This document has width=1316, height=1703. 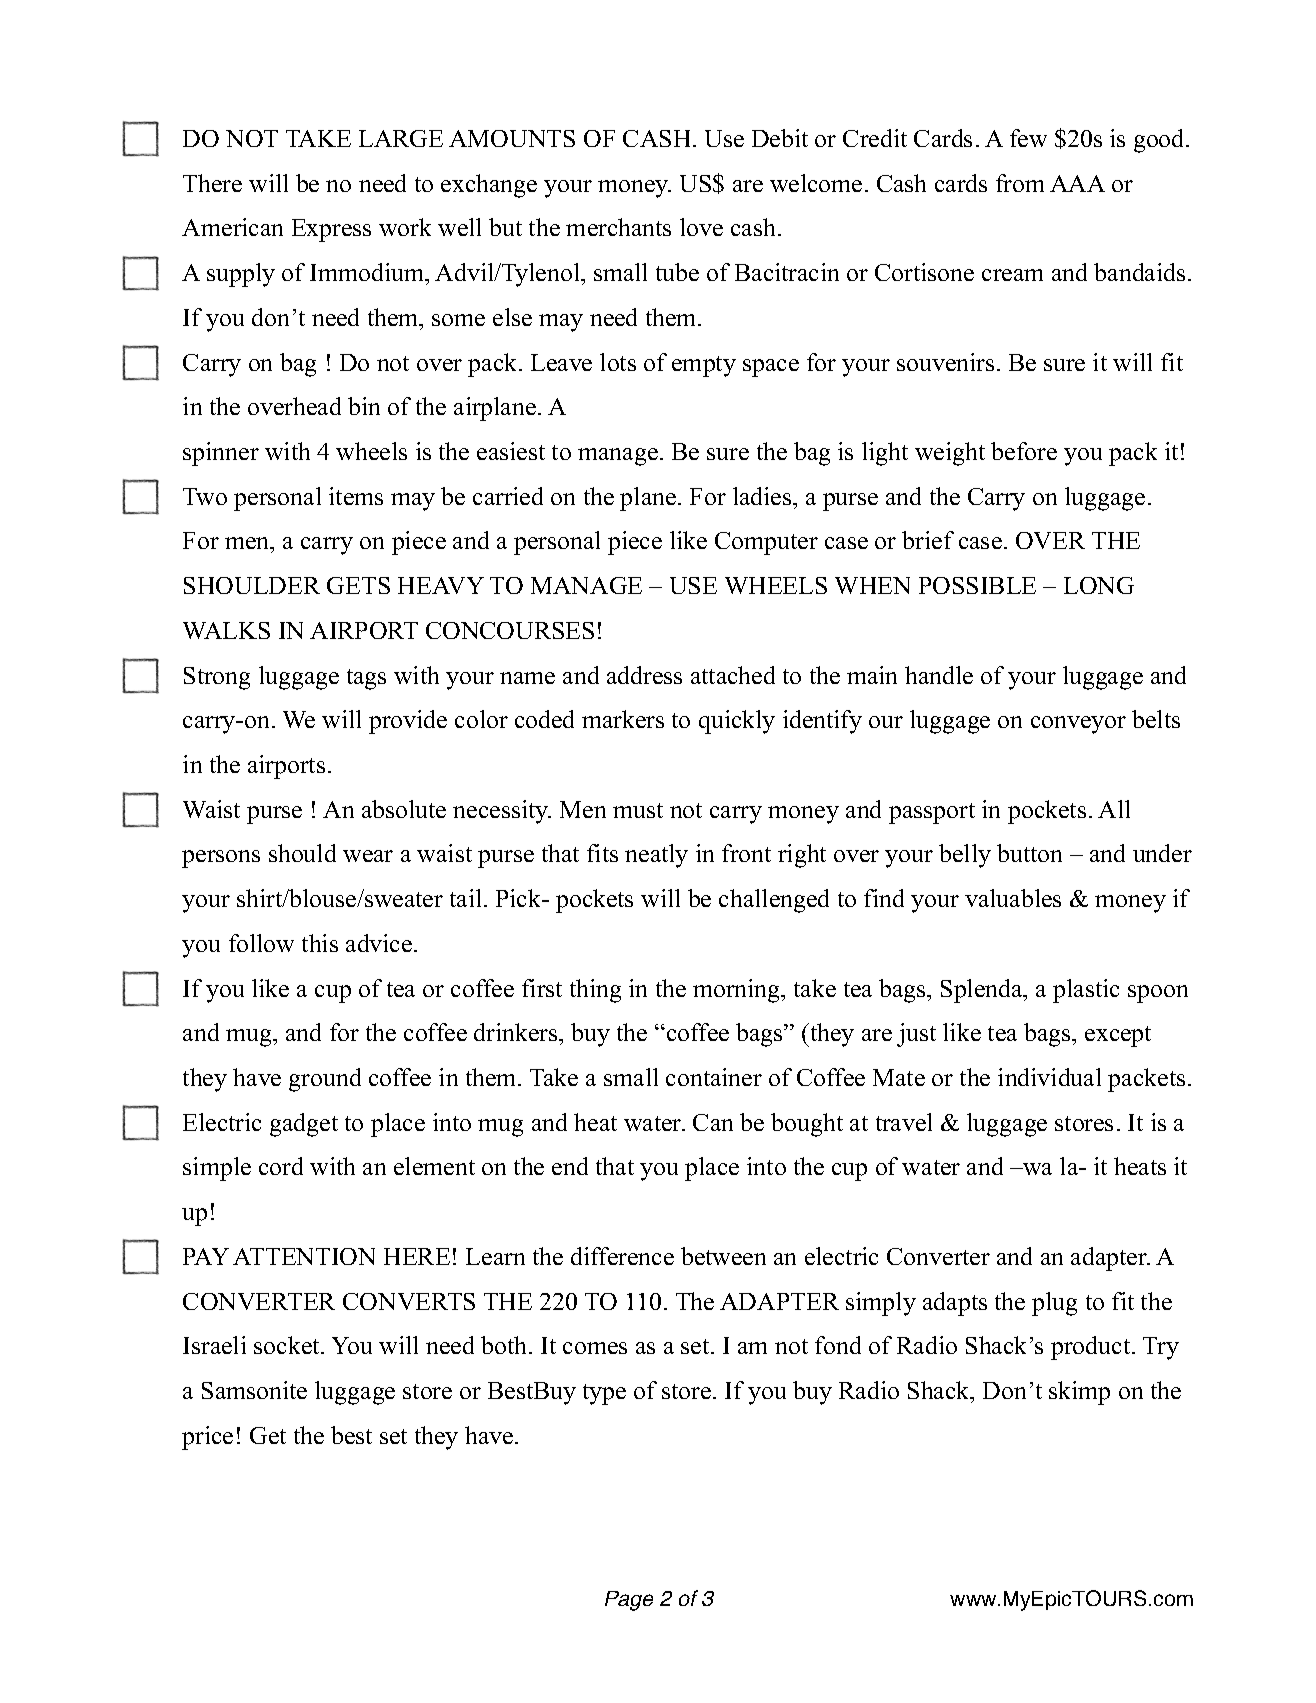 I want to click on wear, so click(x=368, y=856).
